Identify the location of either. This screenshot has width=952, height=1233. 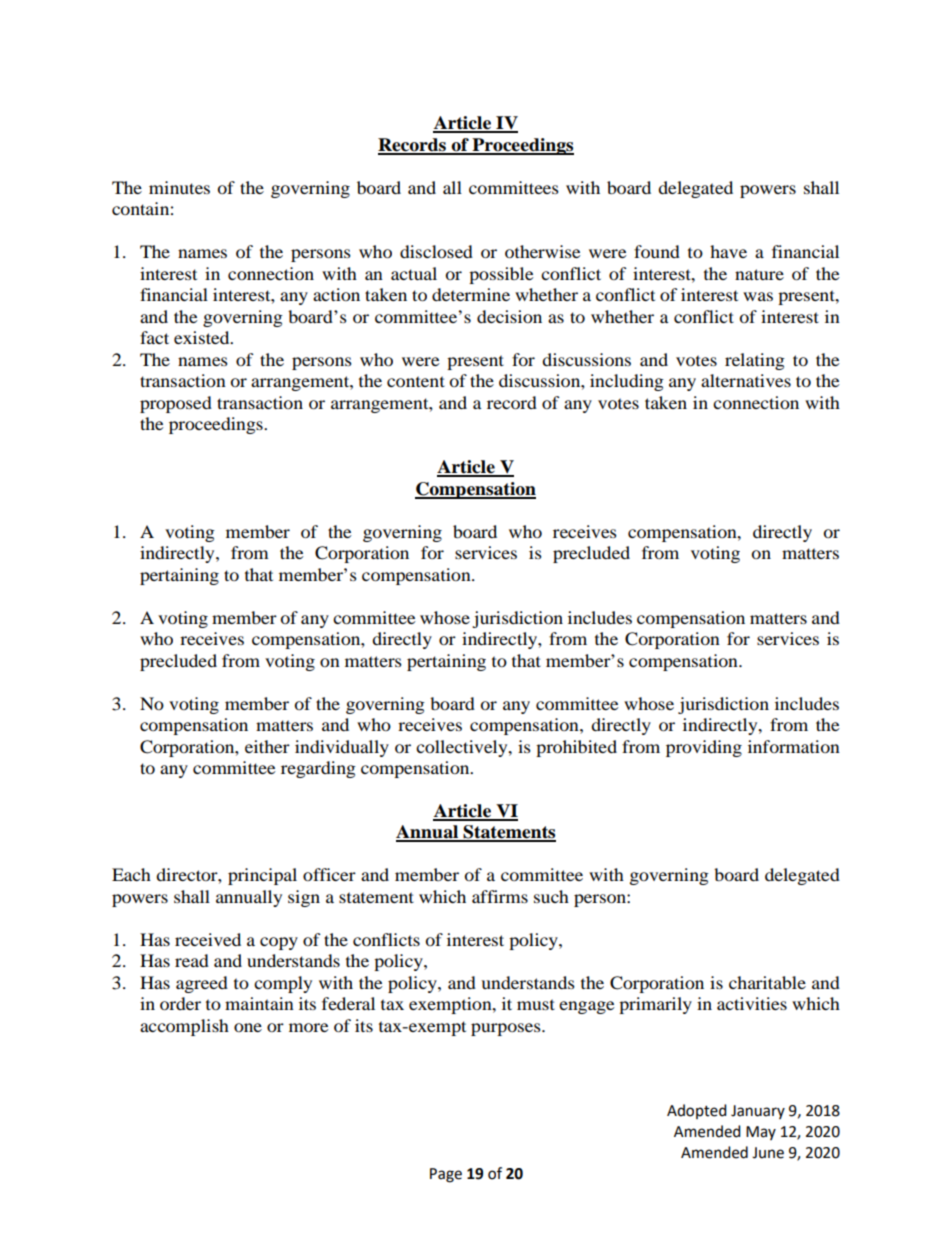
(267, 746).
